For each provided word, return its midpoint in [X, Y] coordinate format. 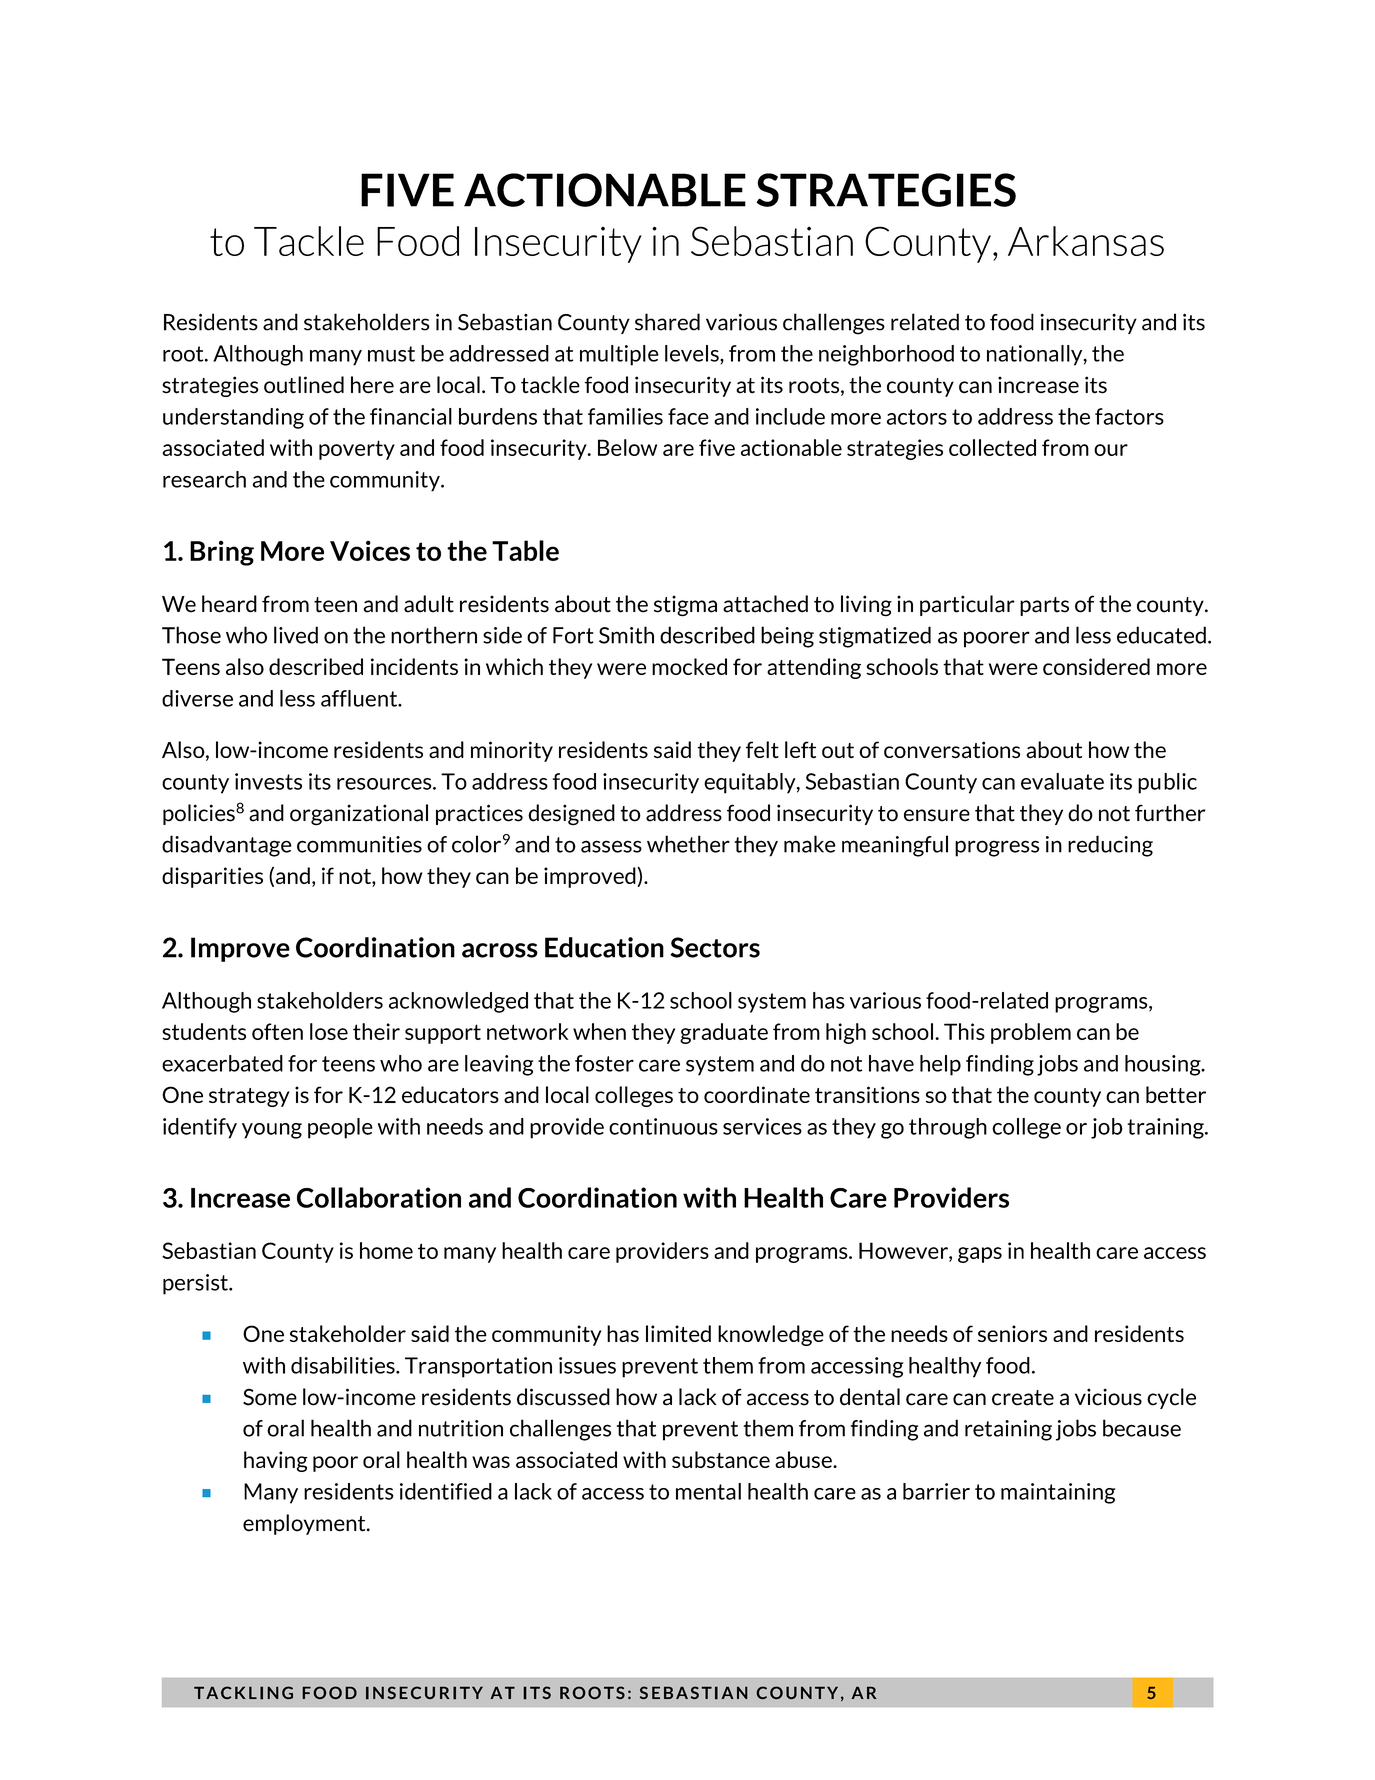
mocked [689, 666]
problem [1031, 1033]
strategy [249, 1097]
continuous [663, 1126]
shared [667, 322]
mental [708, 1491]
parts [1044, 606]
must [391, 354]
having [276, 1461]
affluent [360, 698]
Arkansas [1086, 241]
